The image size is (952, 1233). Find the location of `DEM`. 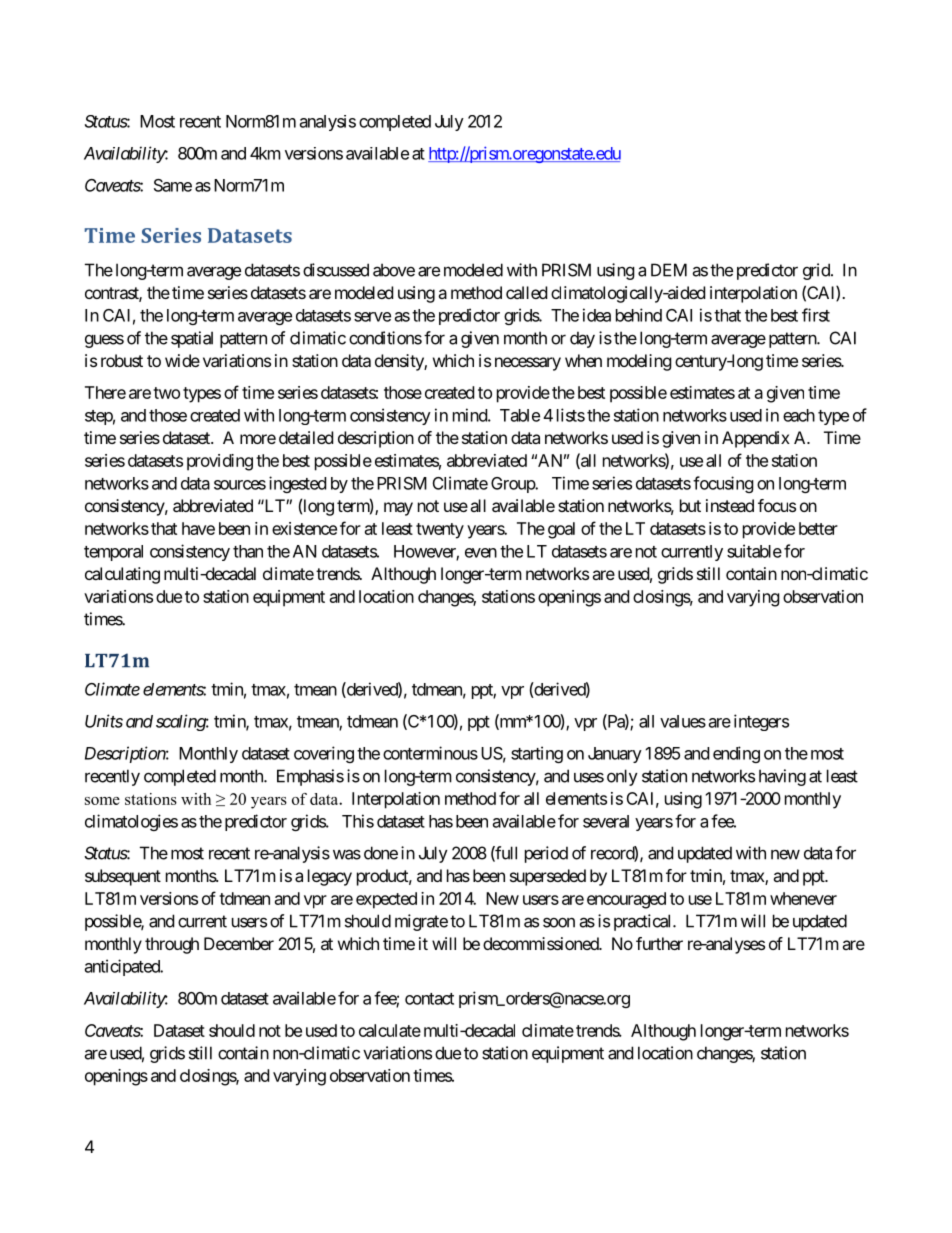

DEM is located at coordinates (669, 270).
